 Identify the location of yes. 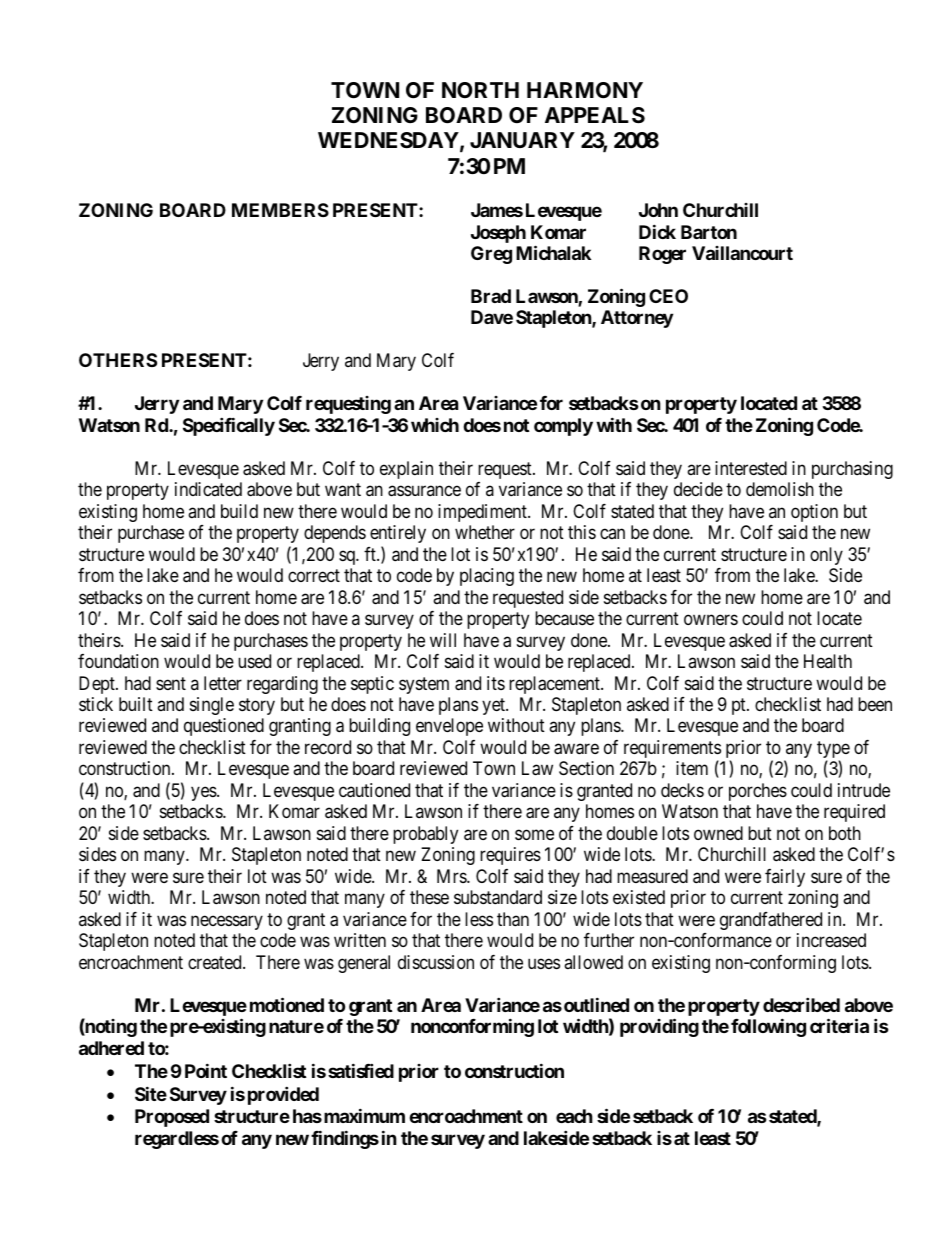
(204, 793).
